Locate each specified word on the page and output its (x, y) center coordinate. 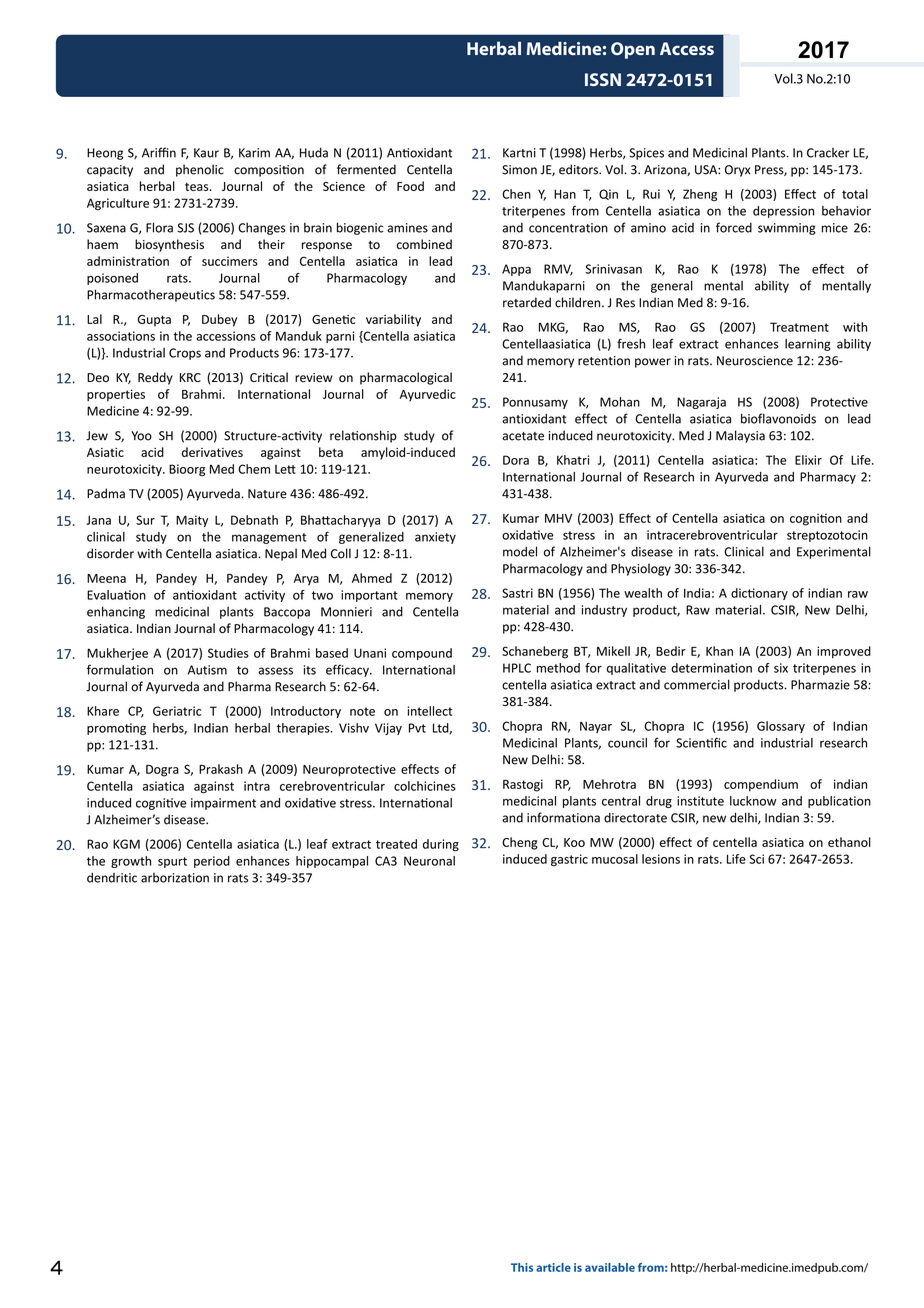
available (610, 1267)
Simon (519, 170)
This (522, 1267)
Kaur (206, 153)
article (553, 1267)
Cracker (828, 153)
